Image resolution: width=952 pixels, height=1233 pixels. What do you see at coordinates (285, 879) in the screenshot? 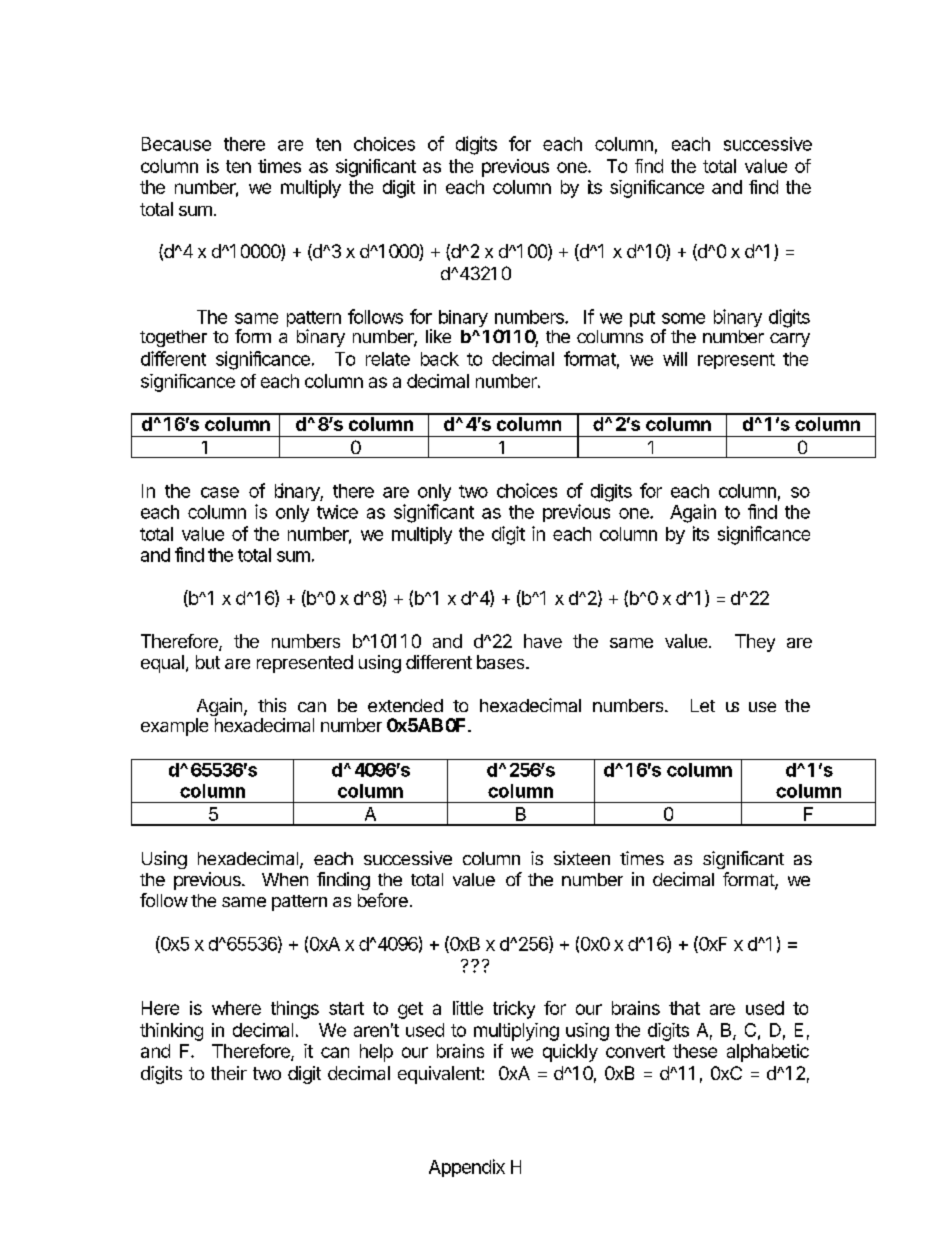
I see `When` at bounding box center [285, 879].
